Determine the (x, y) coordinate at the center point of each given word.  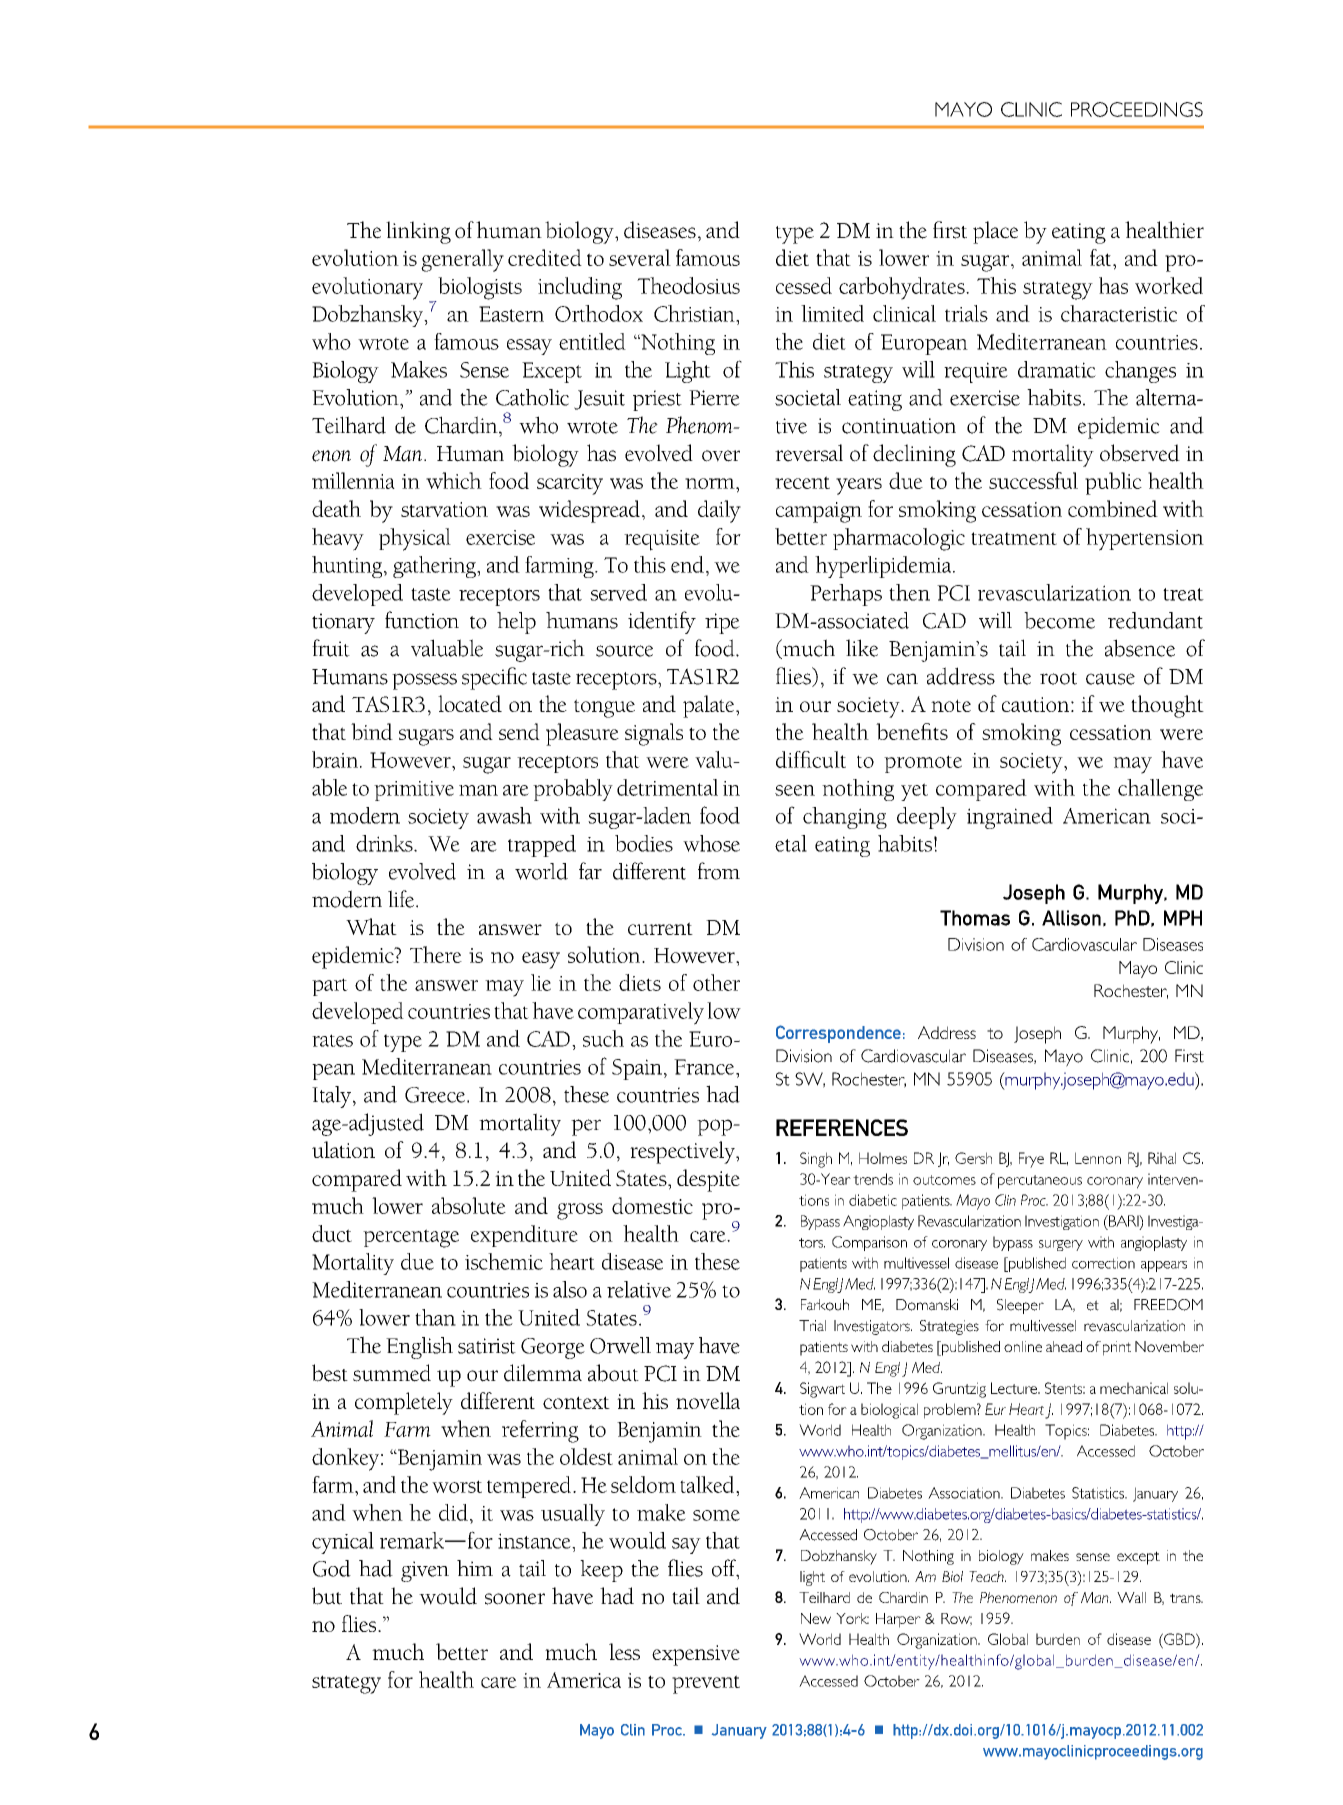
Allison (1071, 918)
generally (462, 260)
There (436, 954)
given (425, 1571)
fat (1102, 257)
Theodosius (688, 285)
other (716, 982)
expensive (696, 1655)
